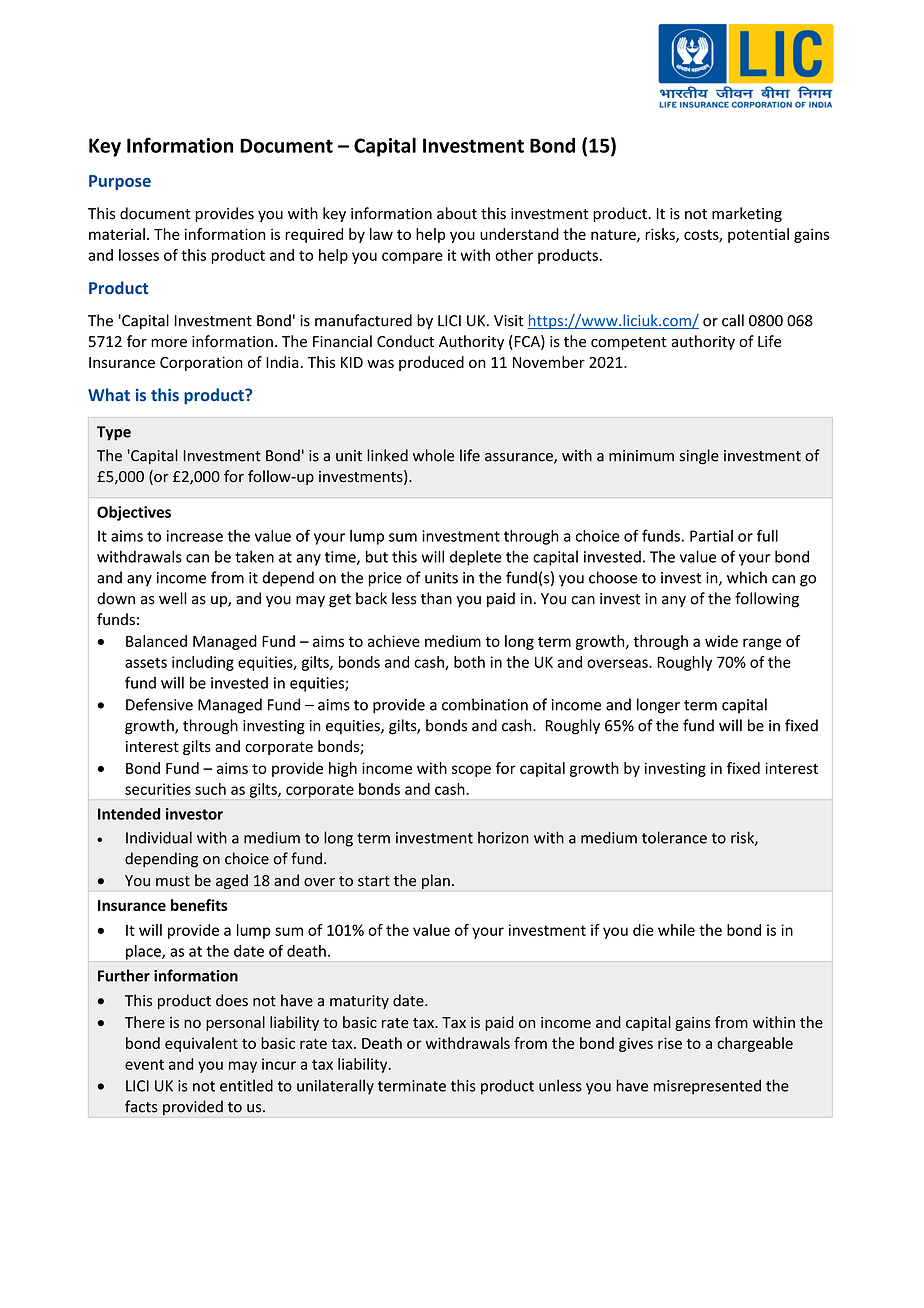 This image has height=1308, width=924. Describe the element at coordinates (747, 214) in the image. I see `marketing` at that location.
